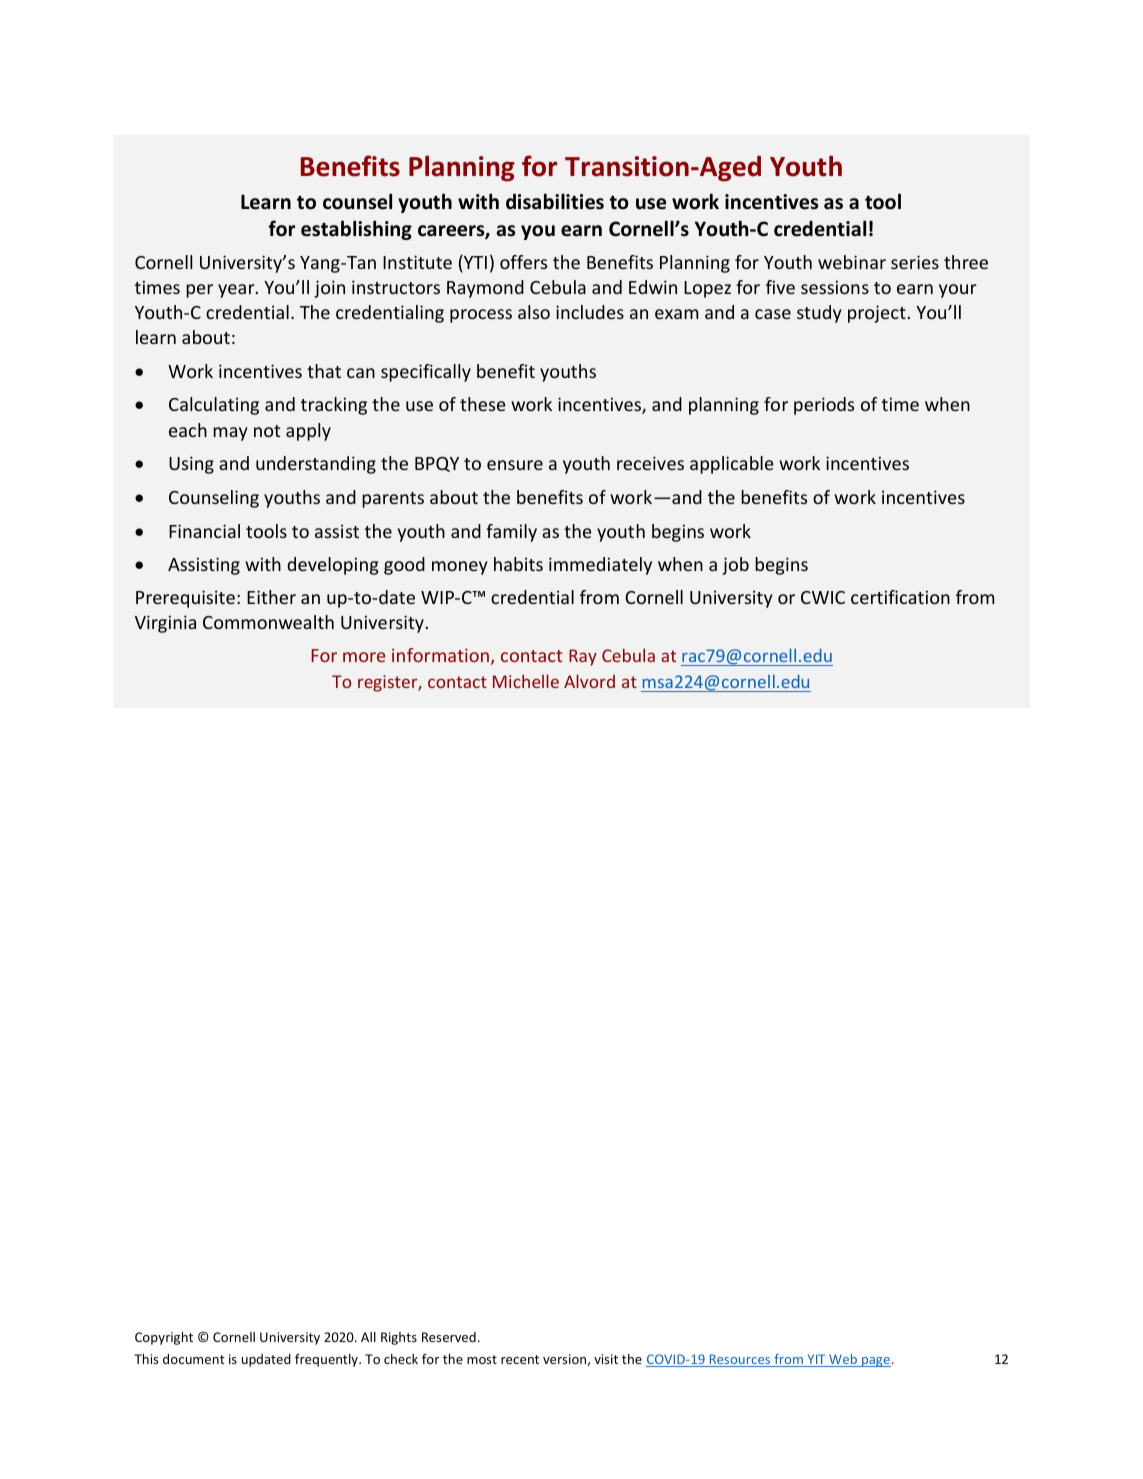  What do you see at coordinates (852, 262) in the screenshot?
I see `webinar` at bounding box center [852, 262].
